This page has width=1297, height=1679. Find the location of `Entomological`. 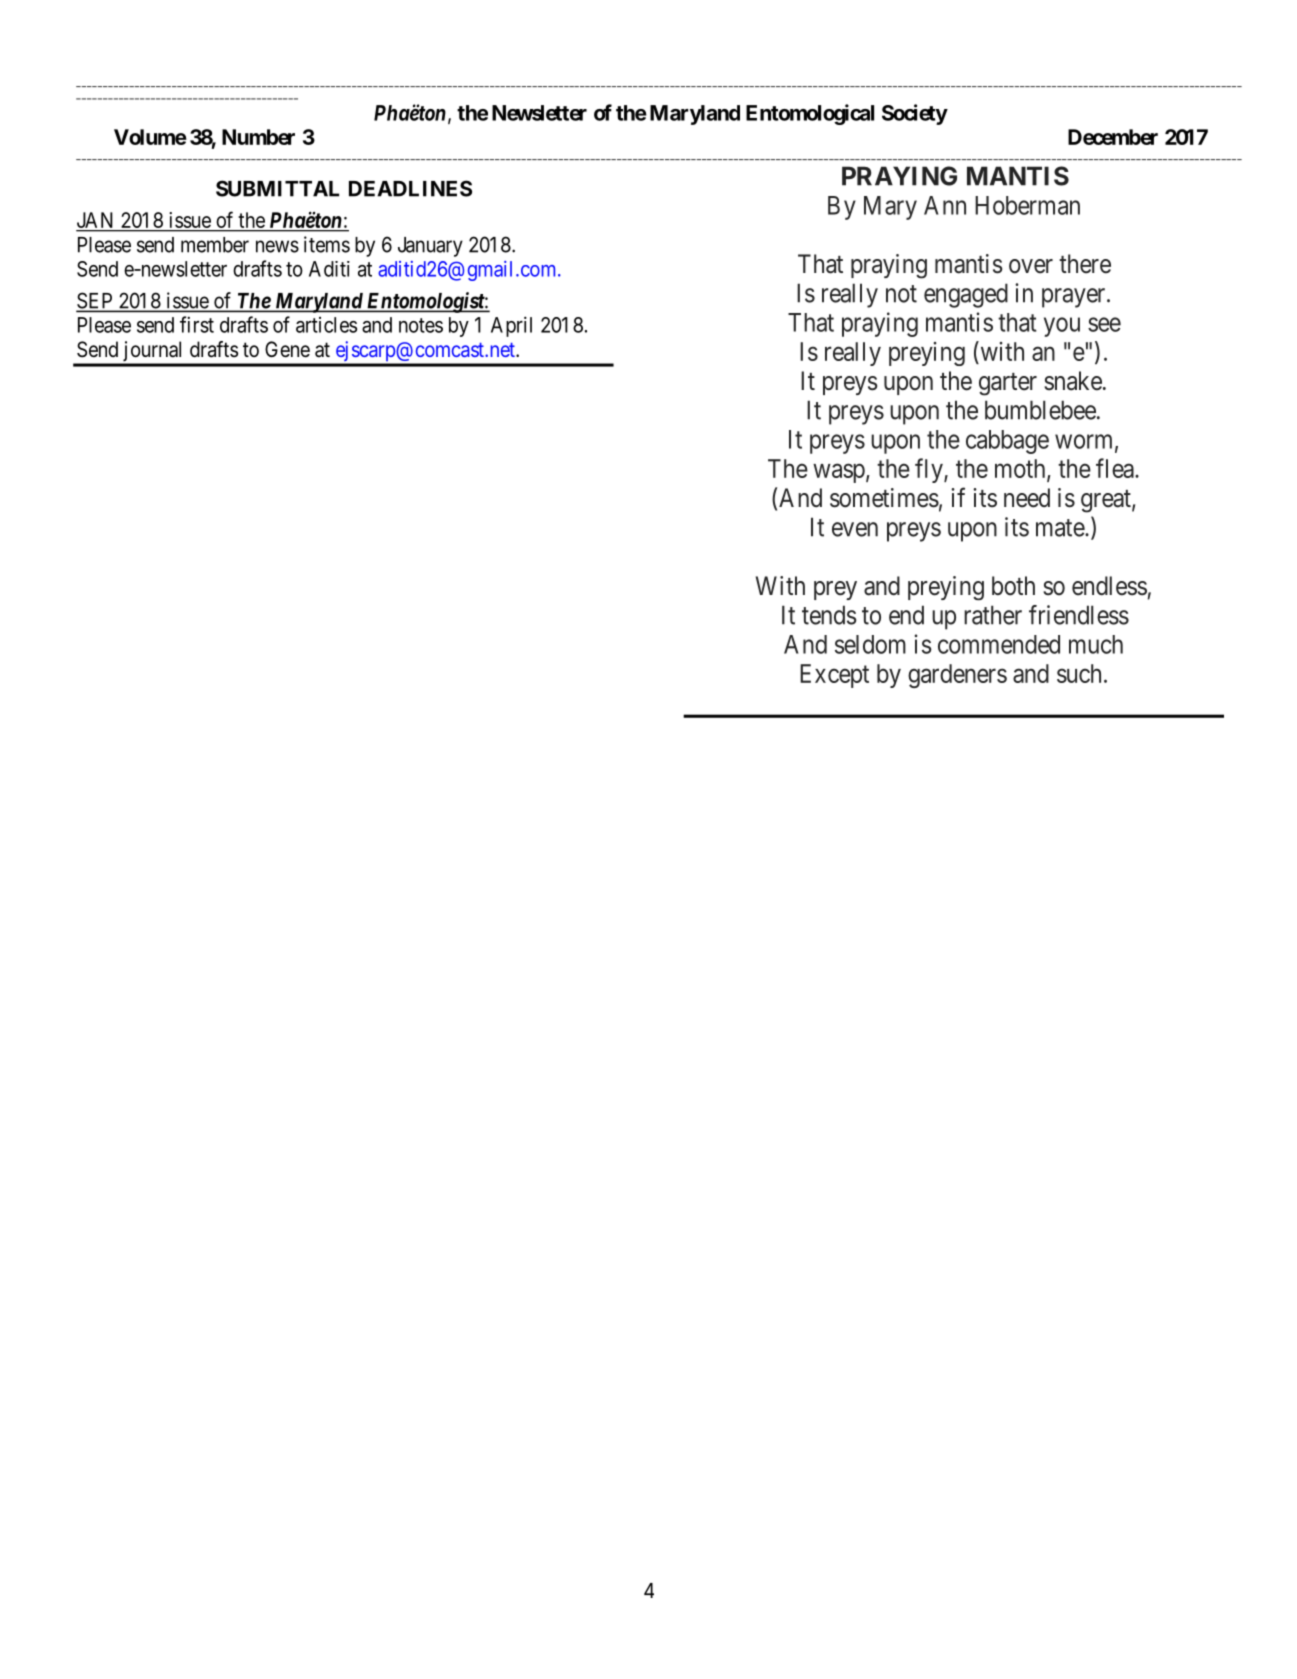

Entomological is located at coordinates (810, 114).
